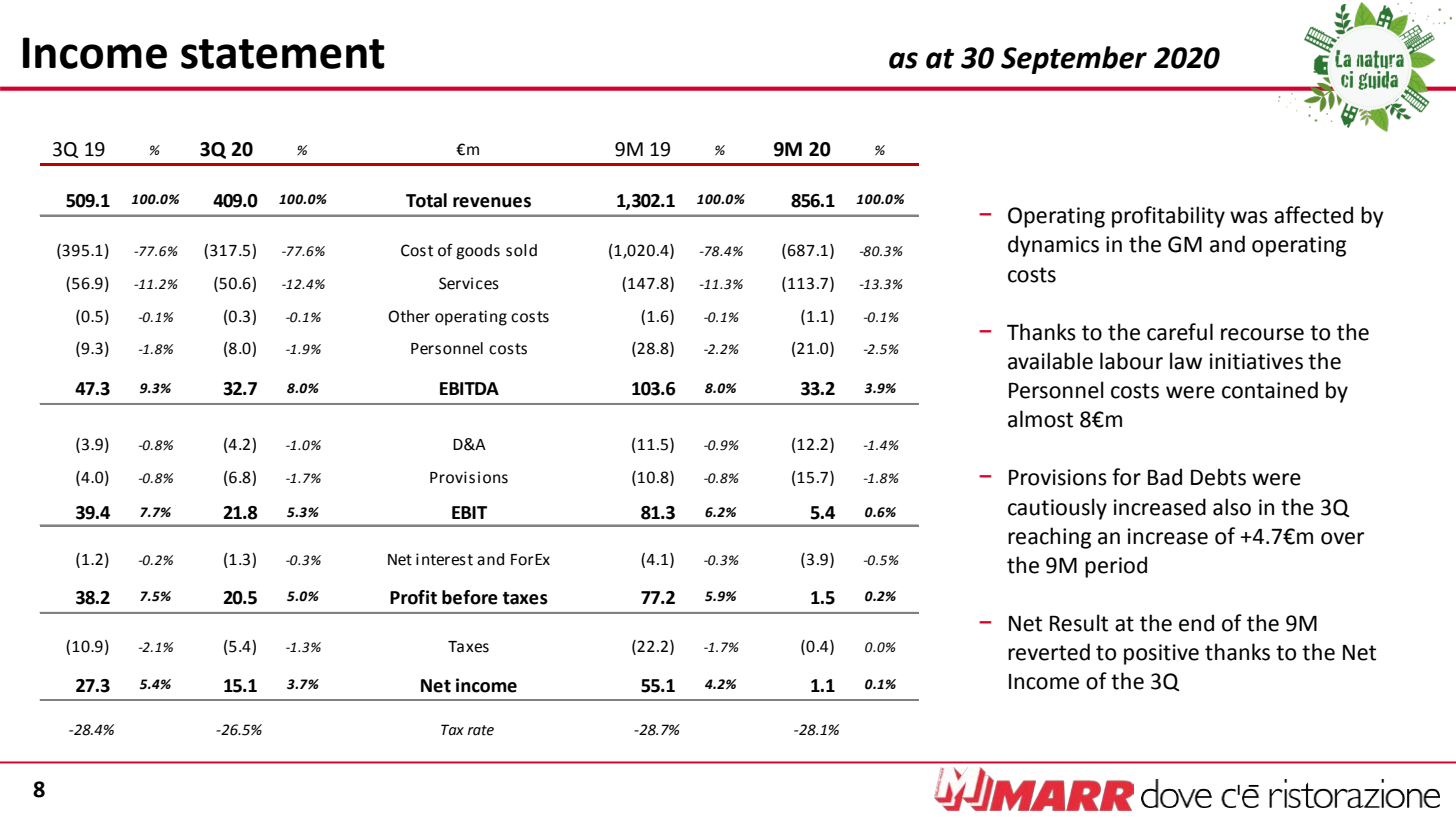 This page has height=819, width=1456. What do you see at coordinates (1053, 246) in the page?
I see `dynamics` at bounding box center [1053, 246].
